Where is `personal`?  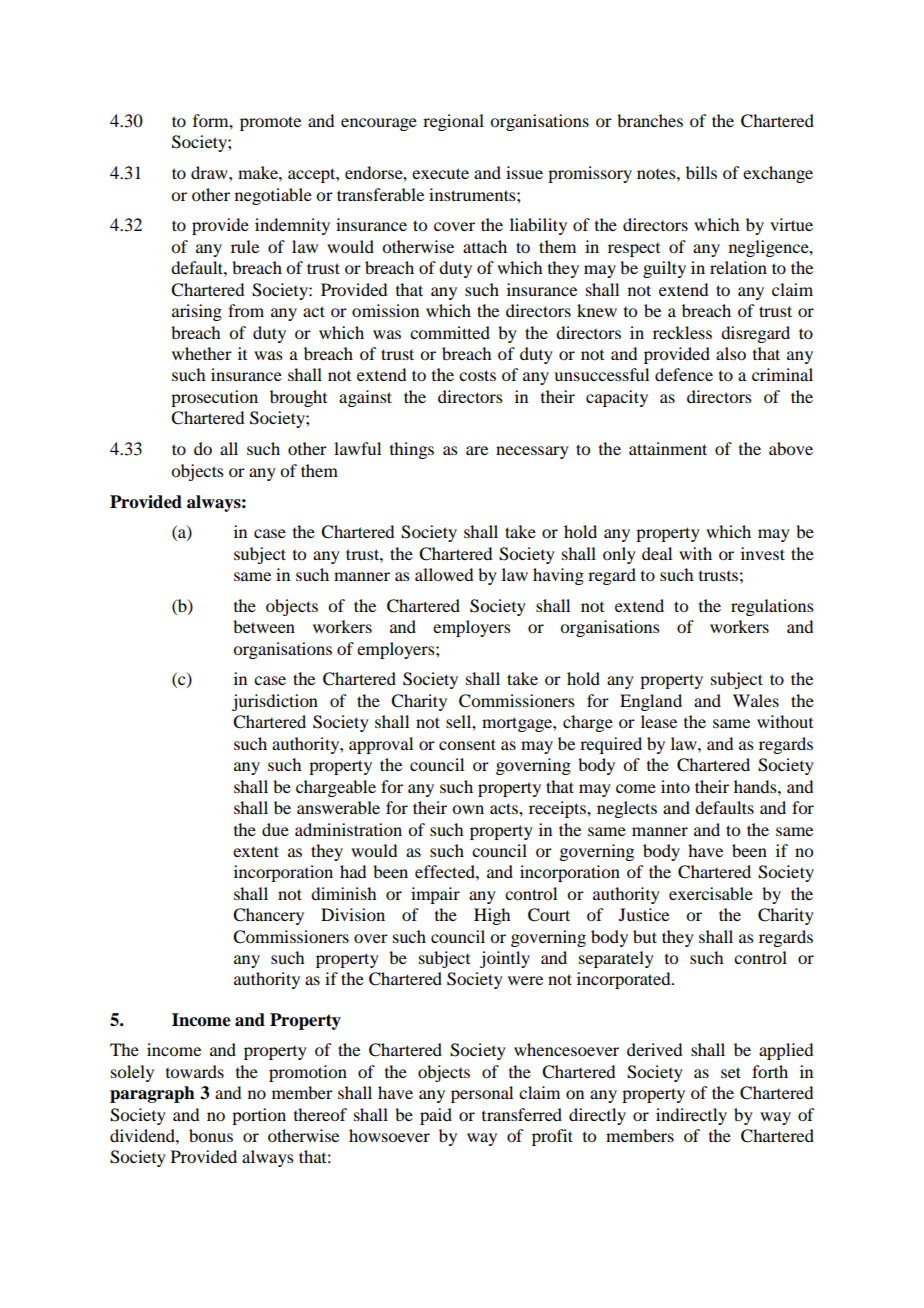 personal is located at coordinates (482, 1094).
